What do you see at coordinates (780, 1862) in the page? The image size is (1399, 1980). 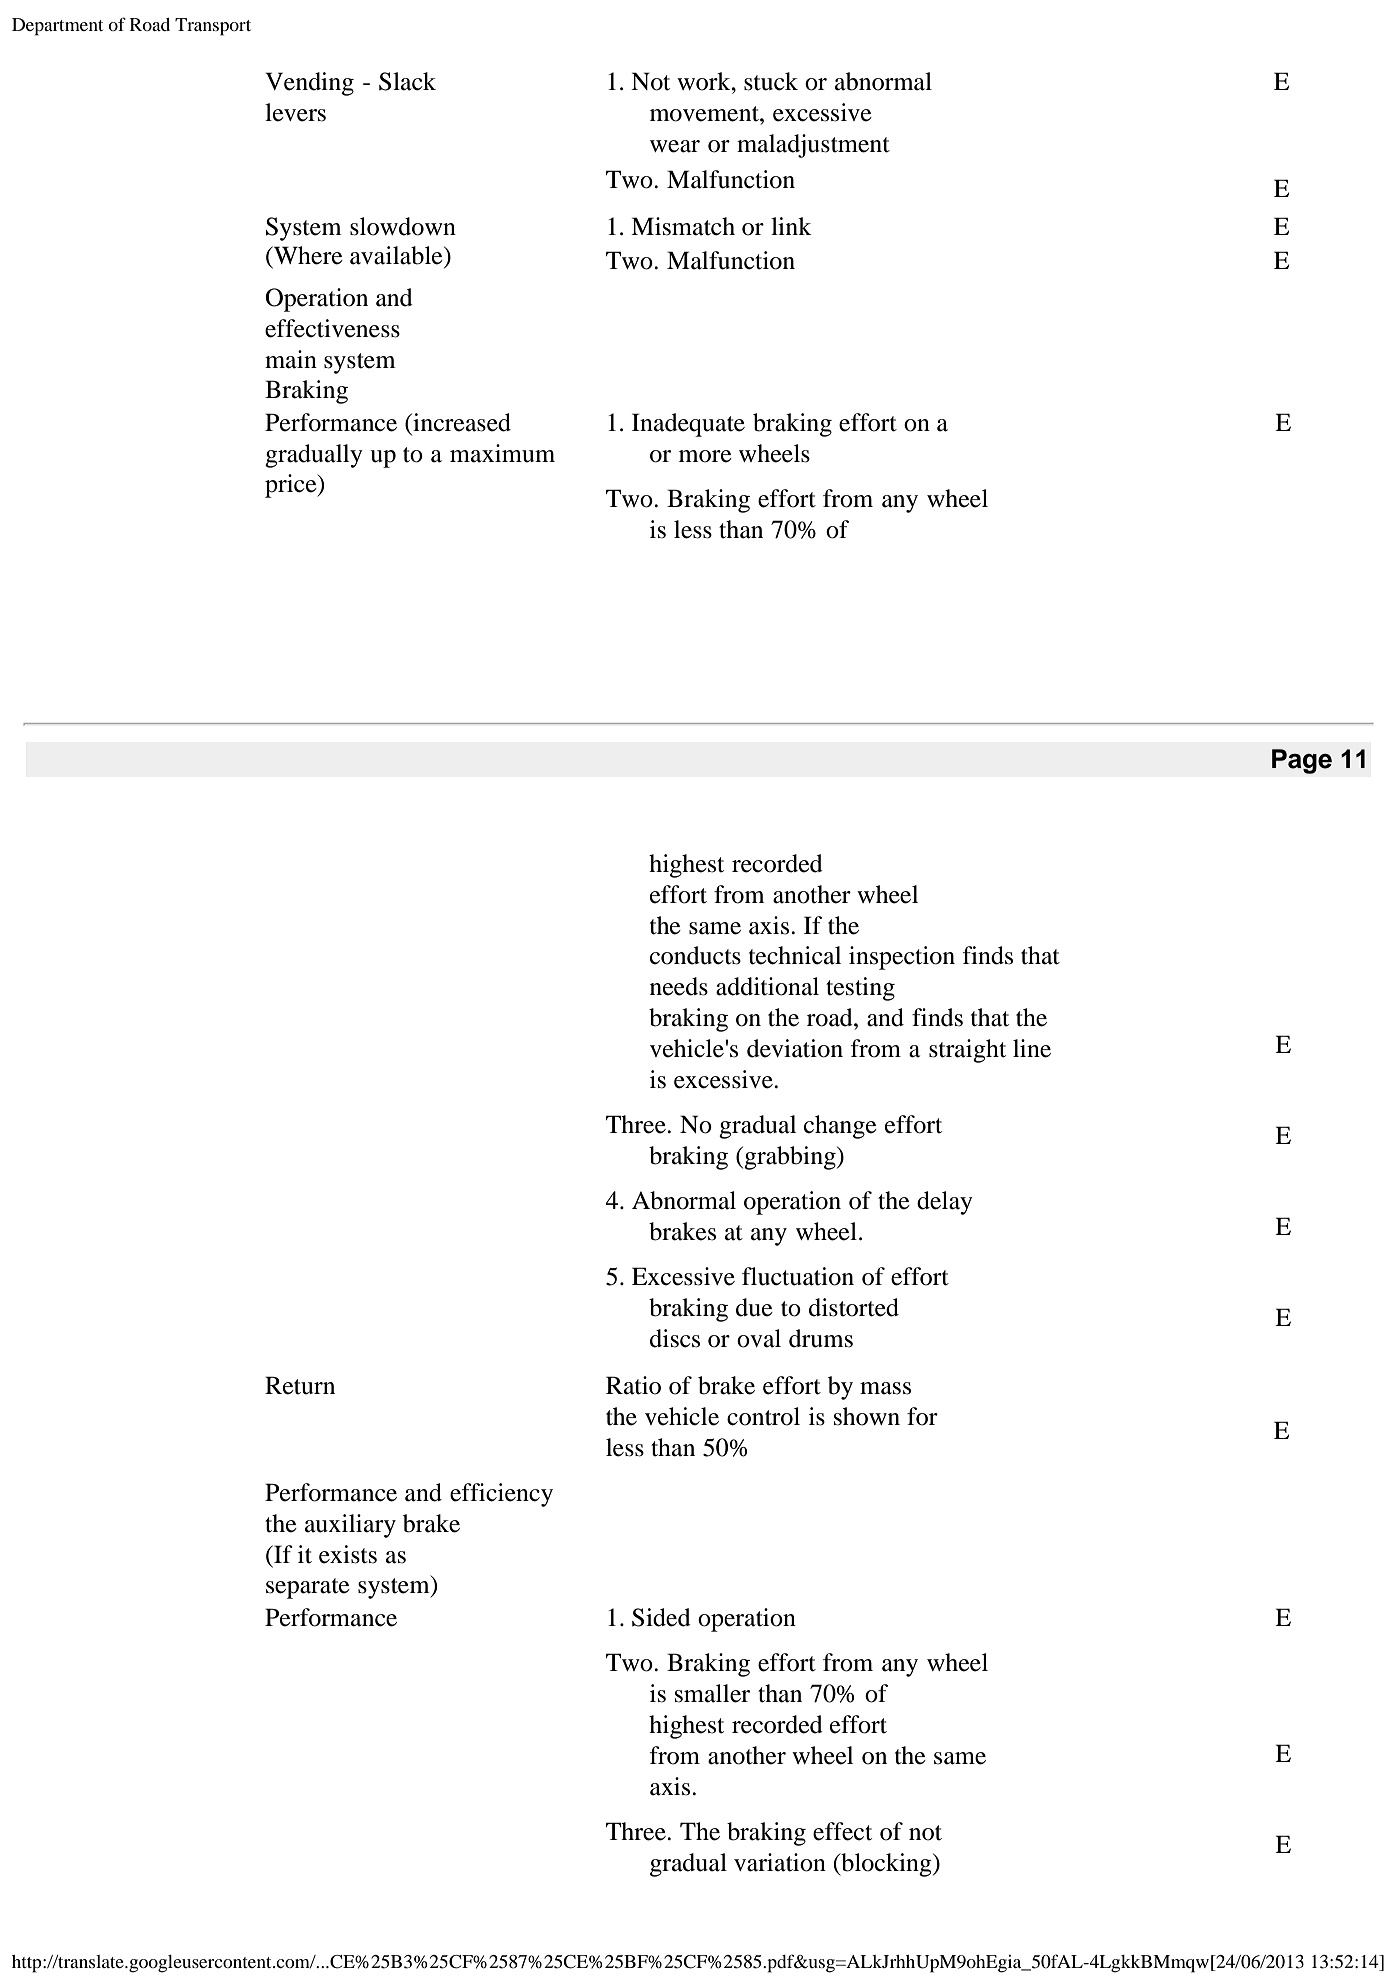 I see `variation` at bounding box center [780, 1862].
